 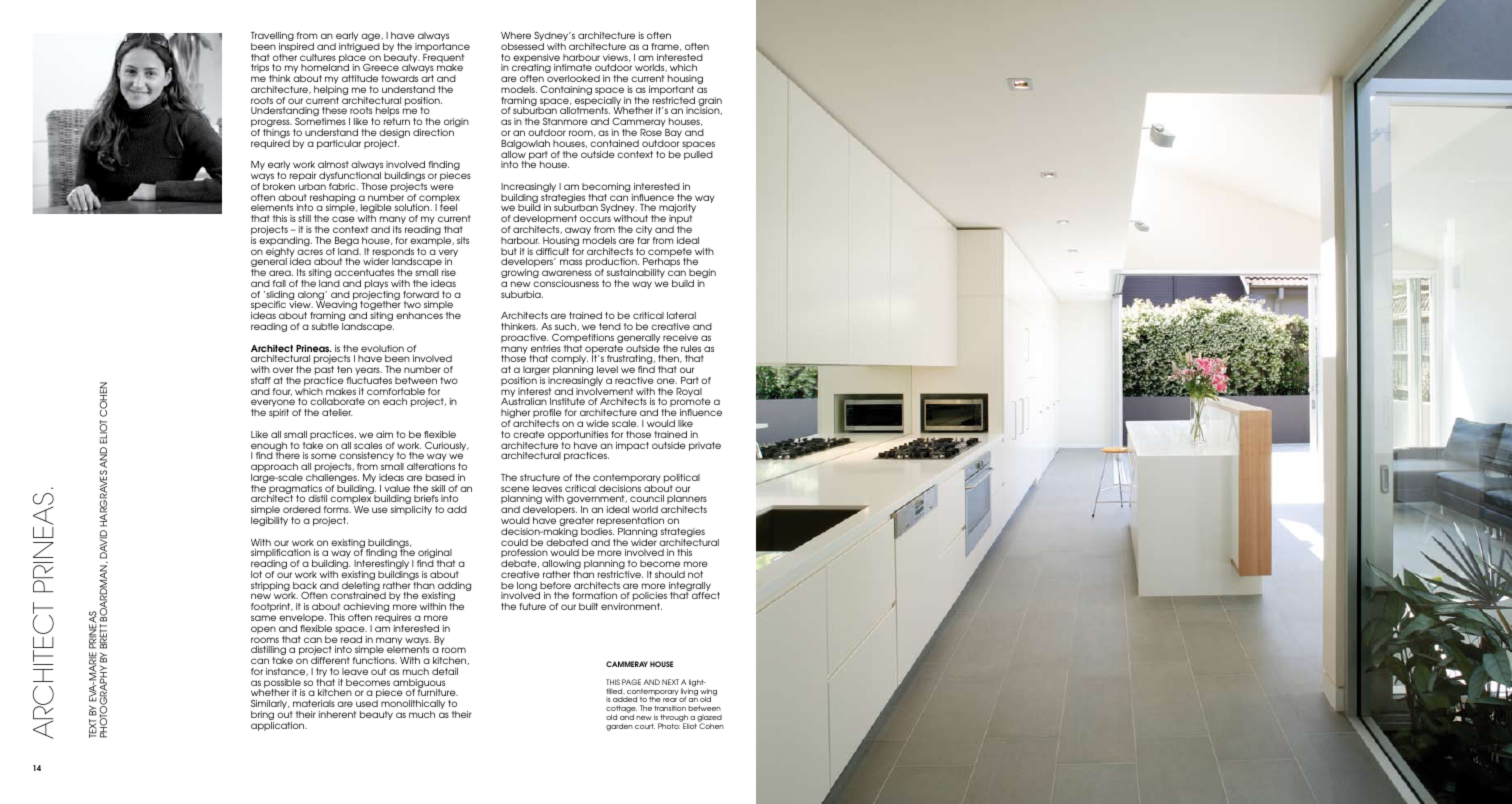 I want to click on far, so click(x=643, y=240).
